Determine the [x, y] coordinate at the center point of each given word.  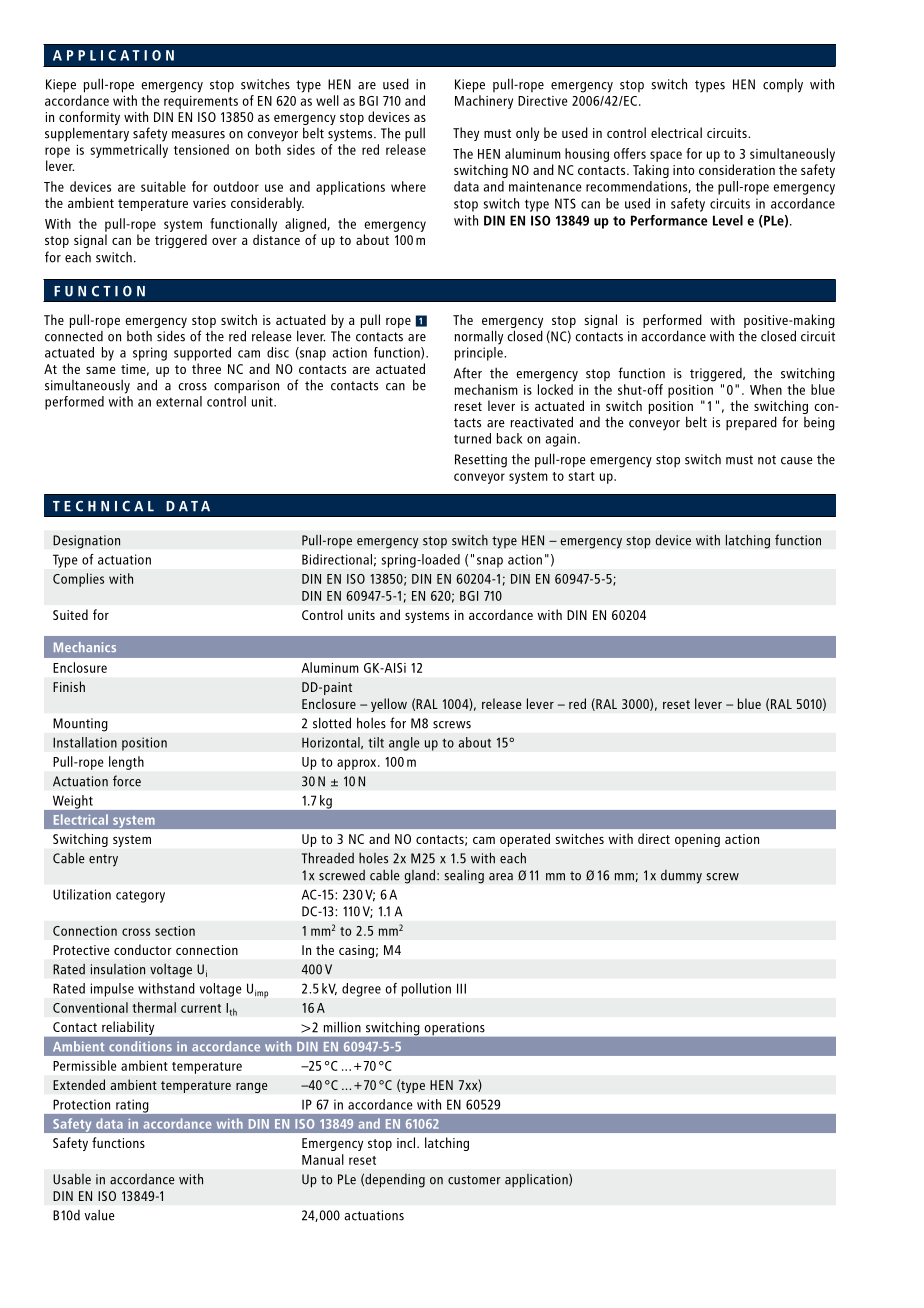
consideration [737, 169]
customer [474, 1180]
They [466, 134]
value [99, 1215]
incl [407, 1142]
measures [198, 135]
